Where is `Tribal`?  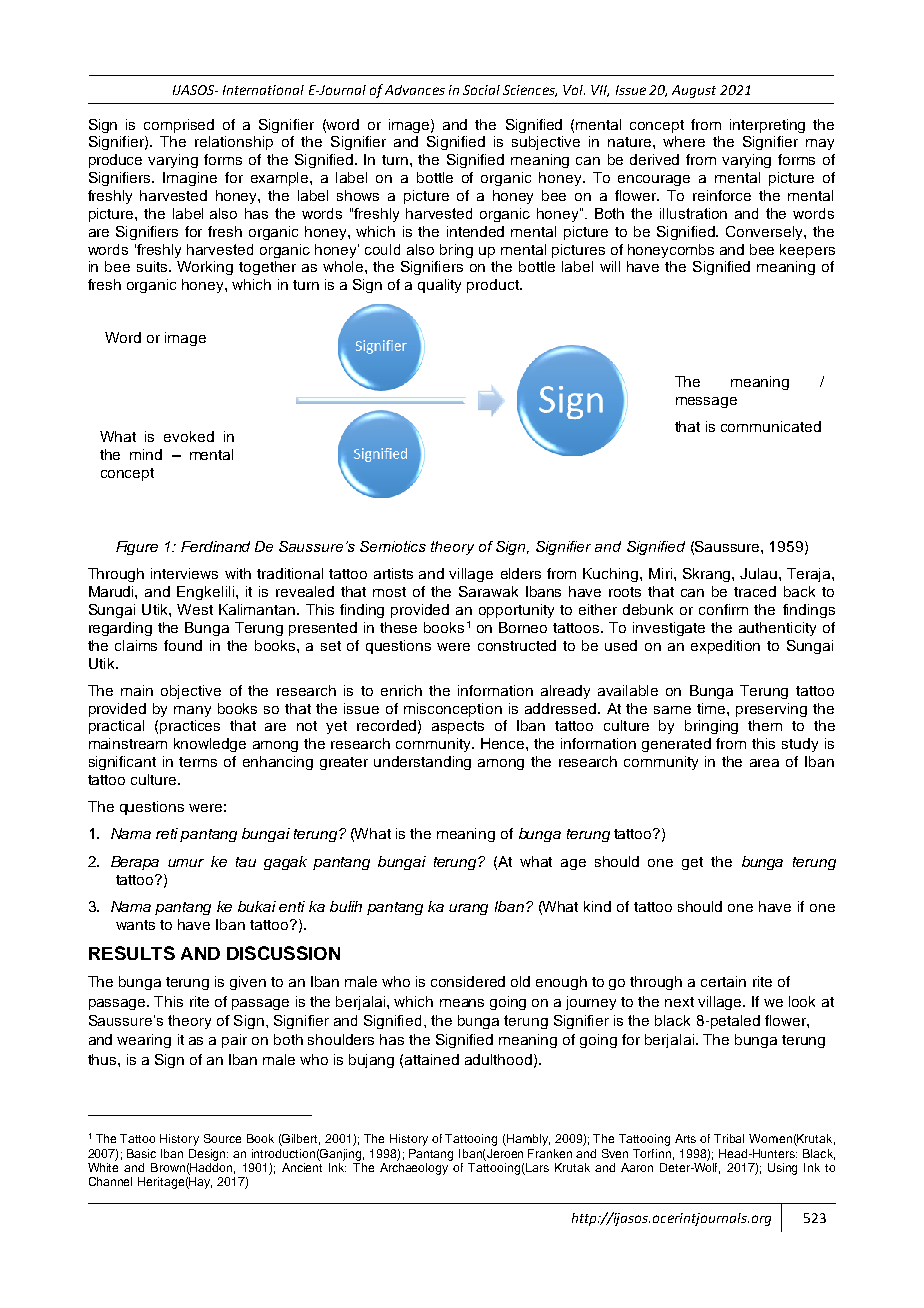 Tribal is located at coordinates (729, 1138).
